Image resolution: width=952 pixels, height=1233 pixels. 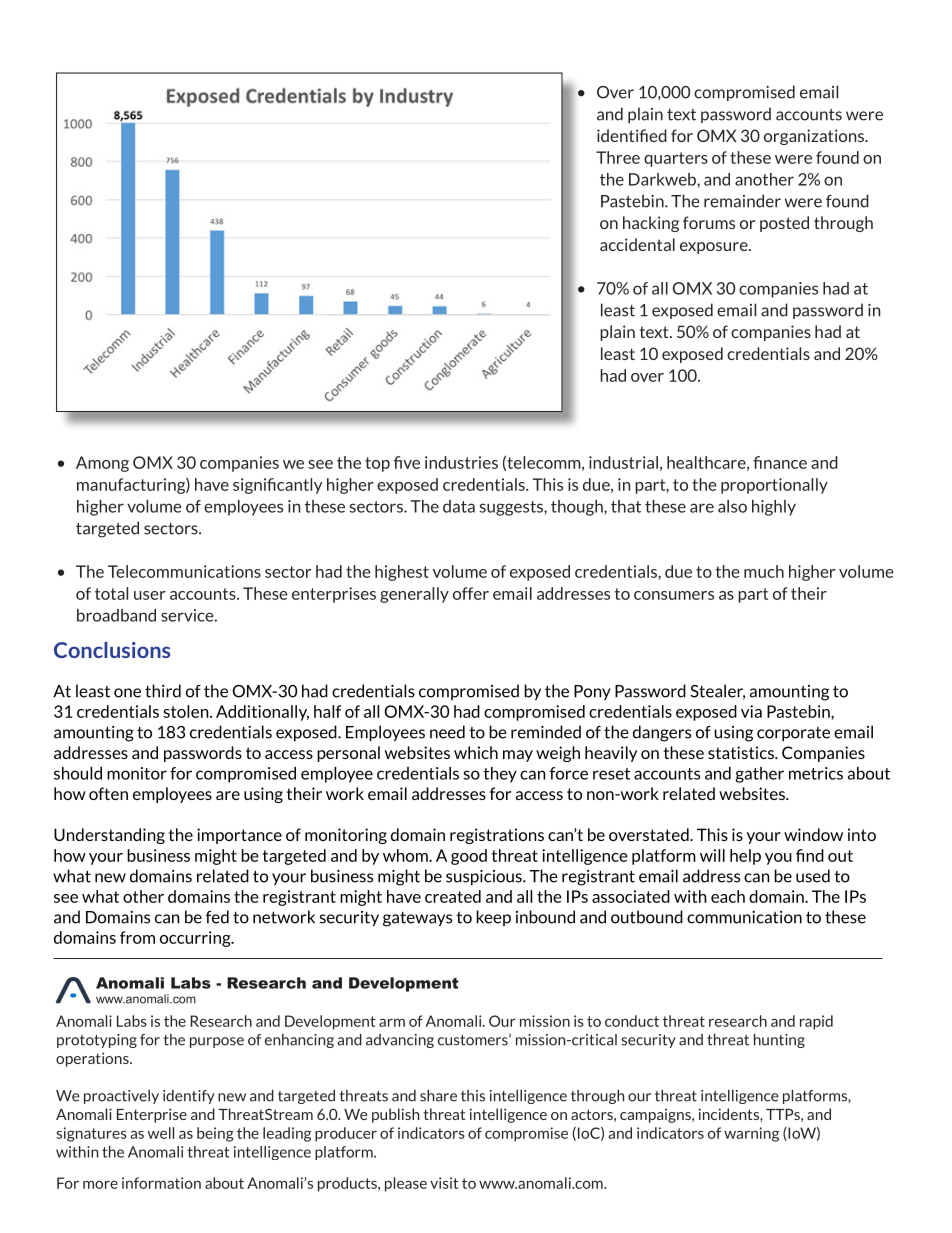 What do you see at coordinates (632, 135) in the screenshot?
I see `identified` at bounding box center [632, 135].
